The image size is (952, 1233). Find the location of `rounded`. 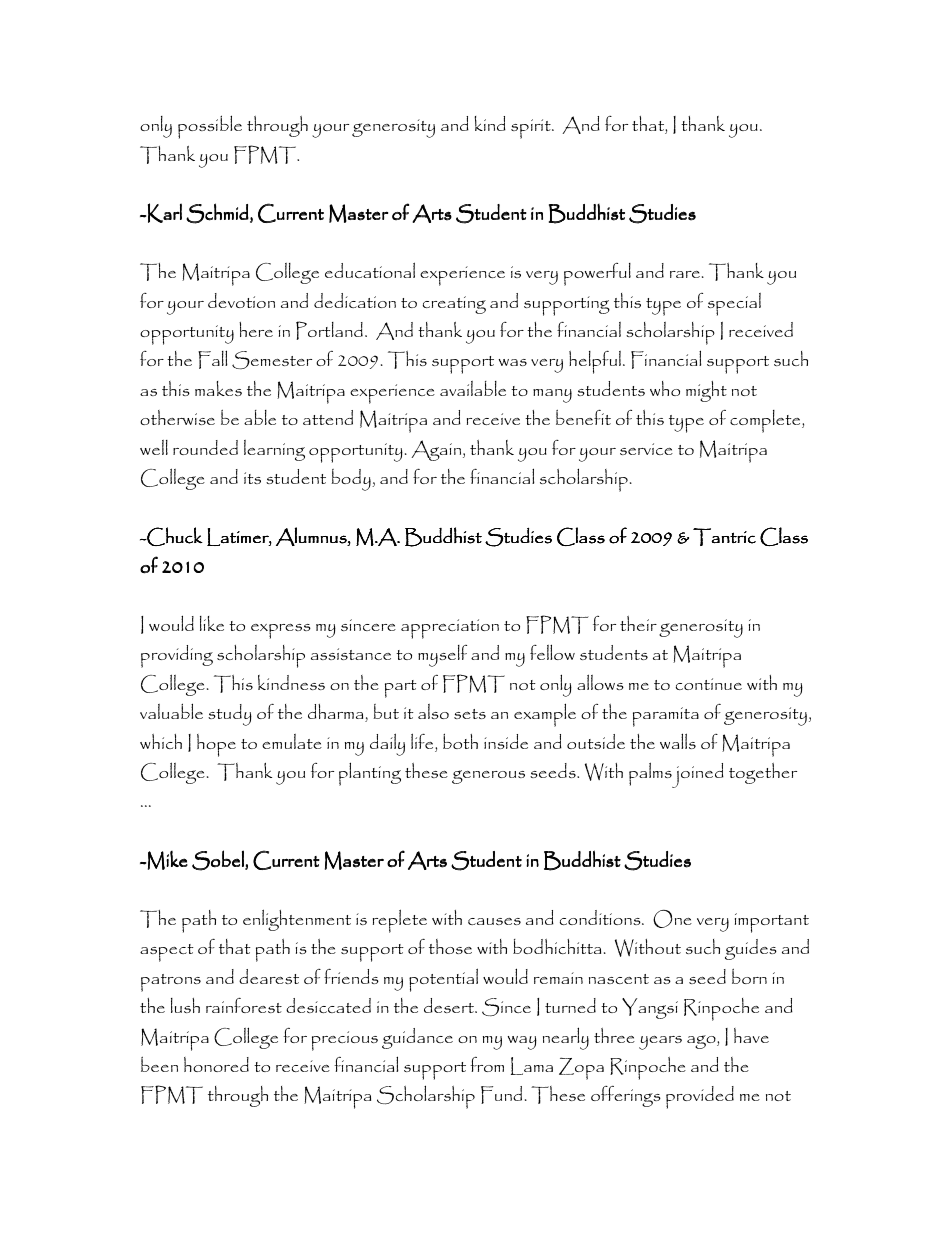

rounded is located at coordinates (205, 447).
